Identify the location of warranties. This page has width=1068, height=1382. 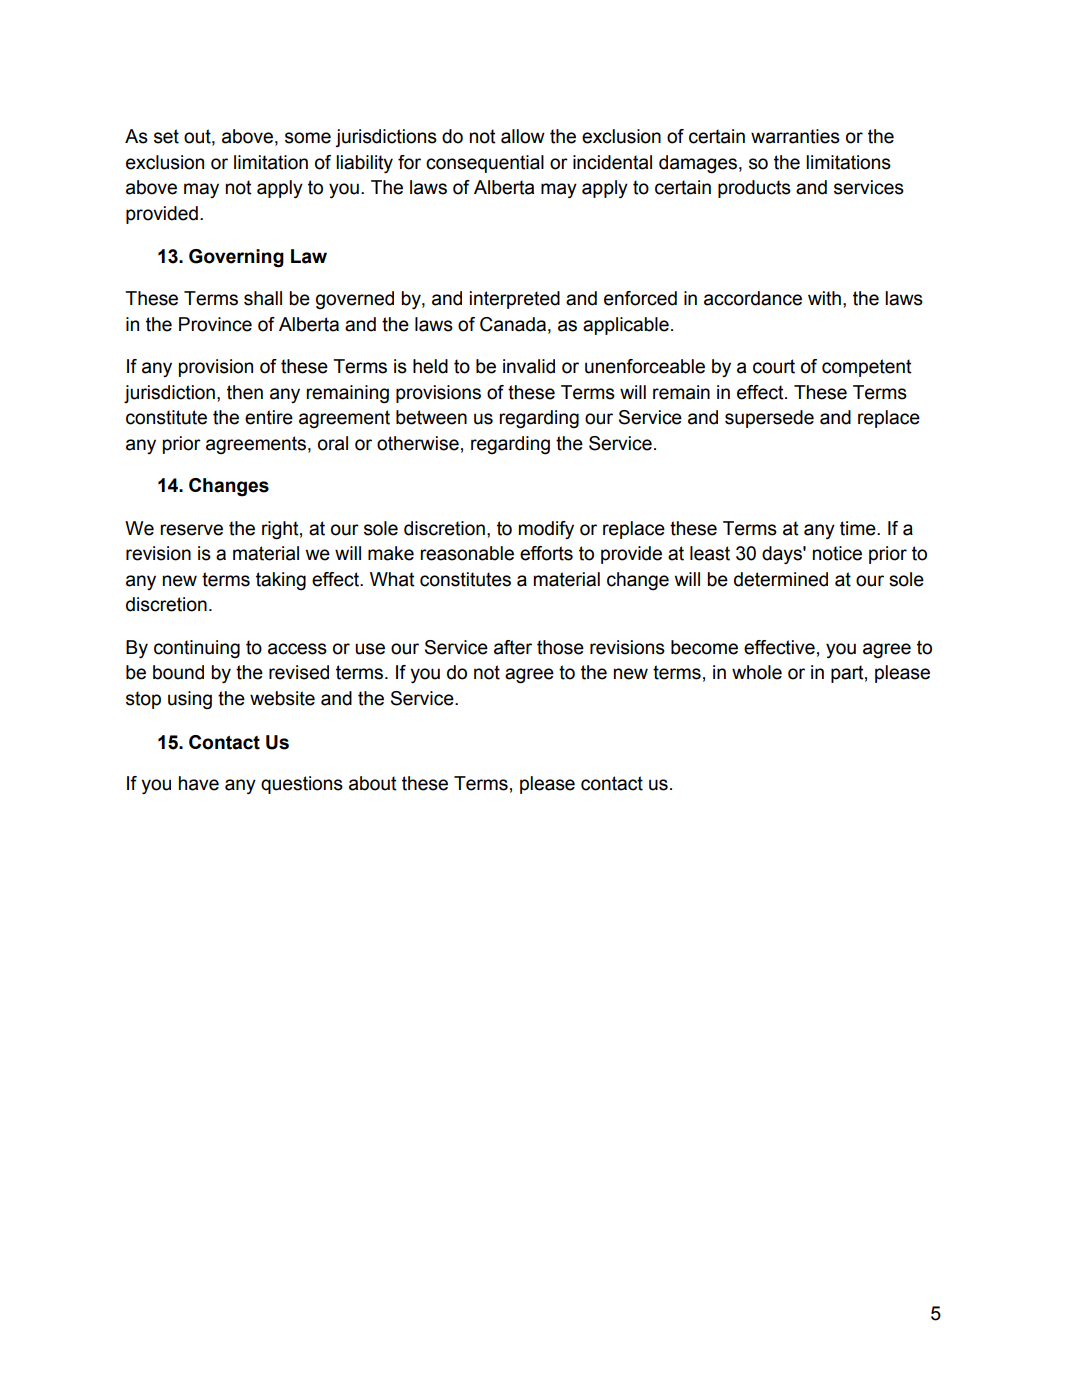
(795, 136).
